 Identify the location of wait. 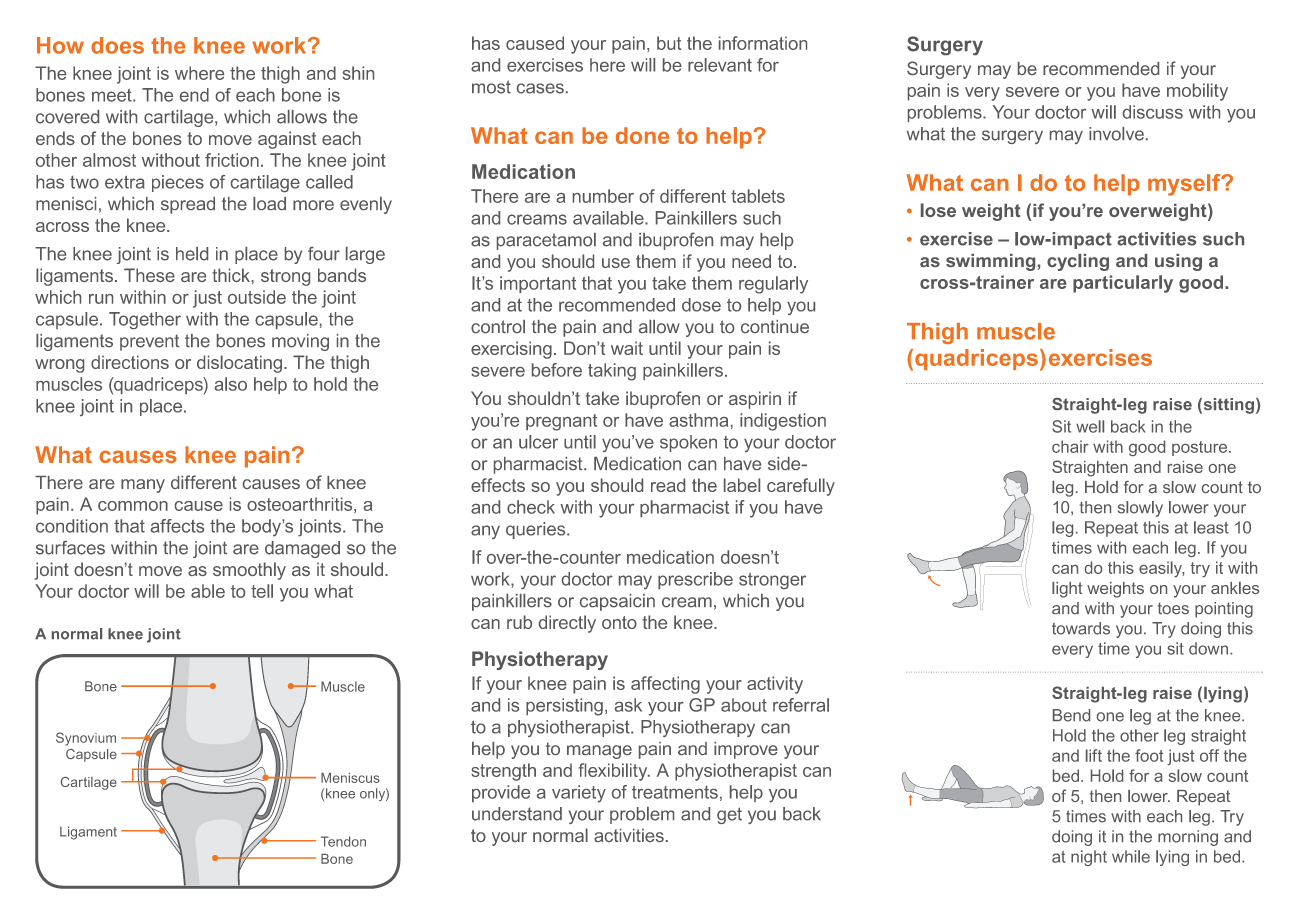
(627, 348).
